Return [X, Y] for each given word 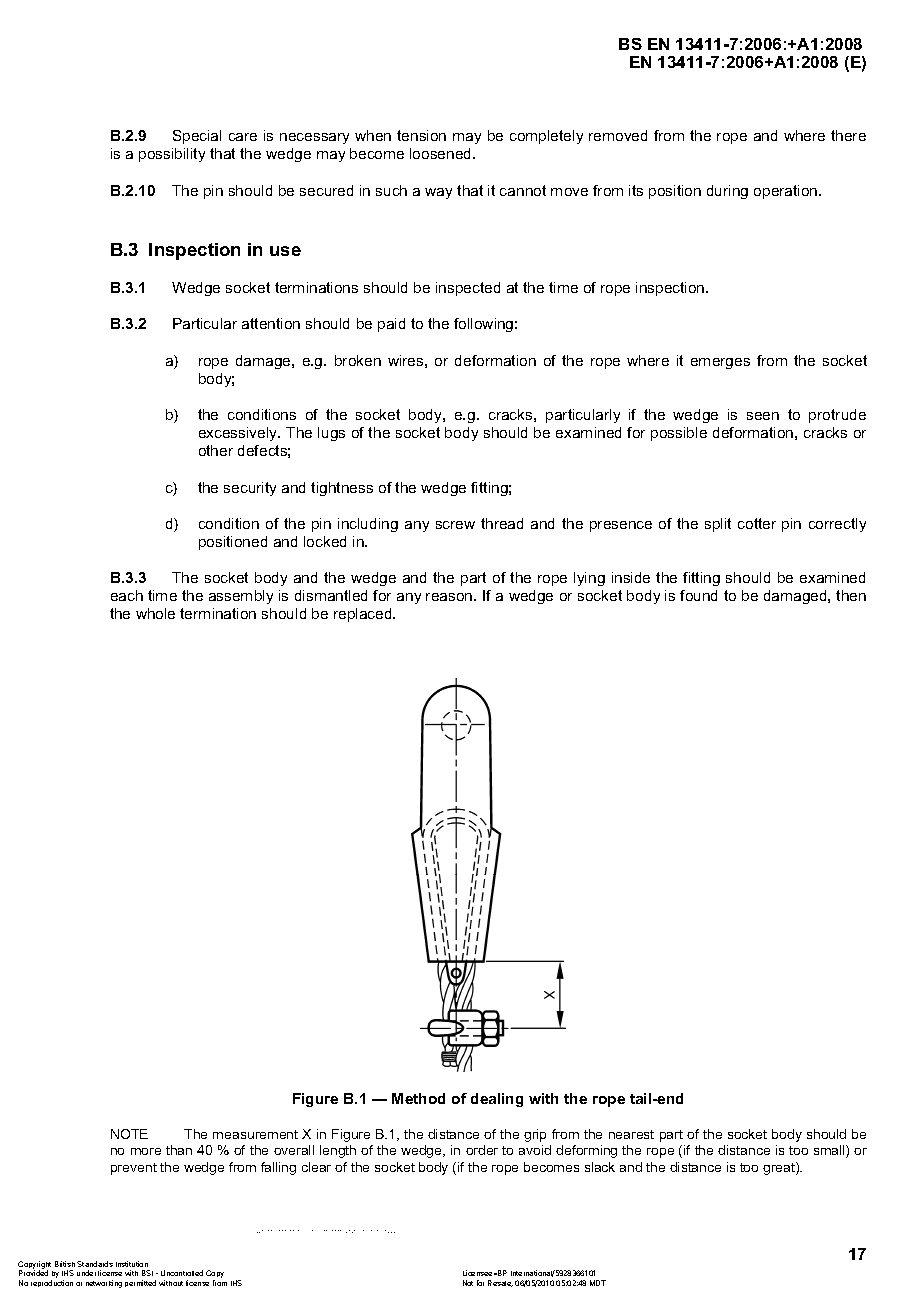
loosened [442, 153]
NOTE [129, 1134]
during [727, 192]
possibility [172, 155]
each [127, 595]
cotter [757, 523]
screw [455, 525]
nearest [631, 1134]
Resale [500, 1283]
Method [418, 1098]
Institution [132, 1264]
